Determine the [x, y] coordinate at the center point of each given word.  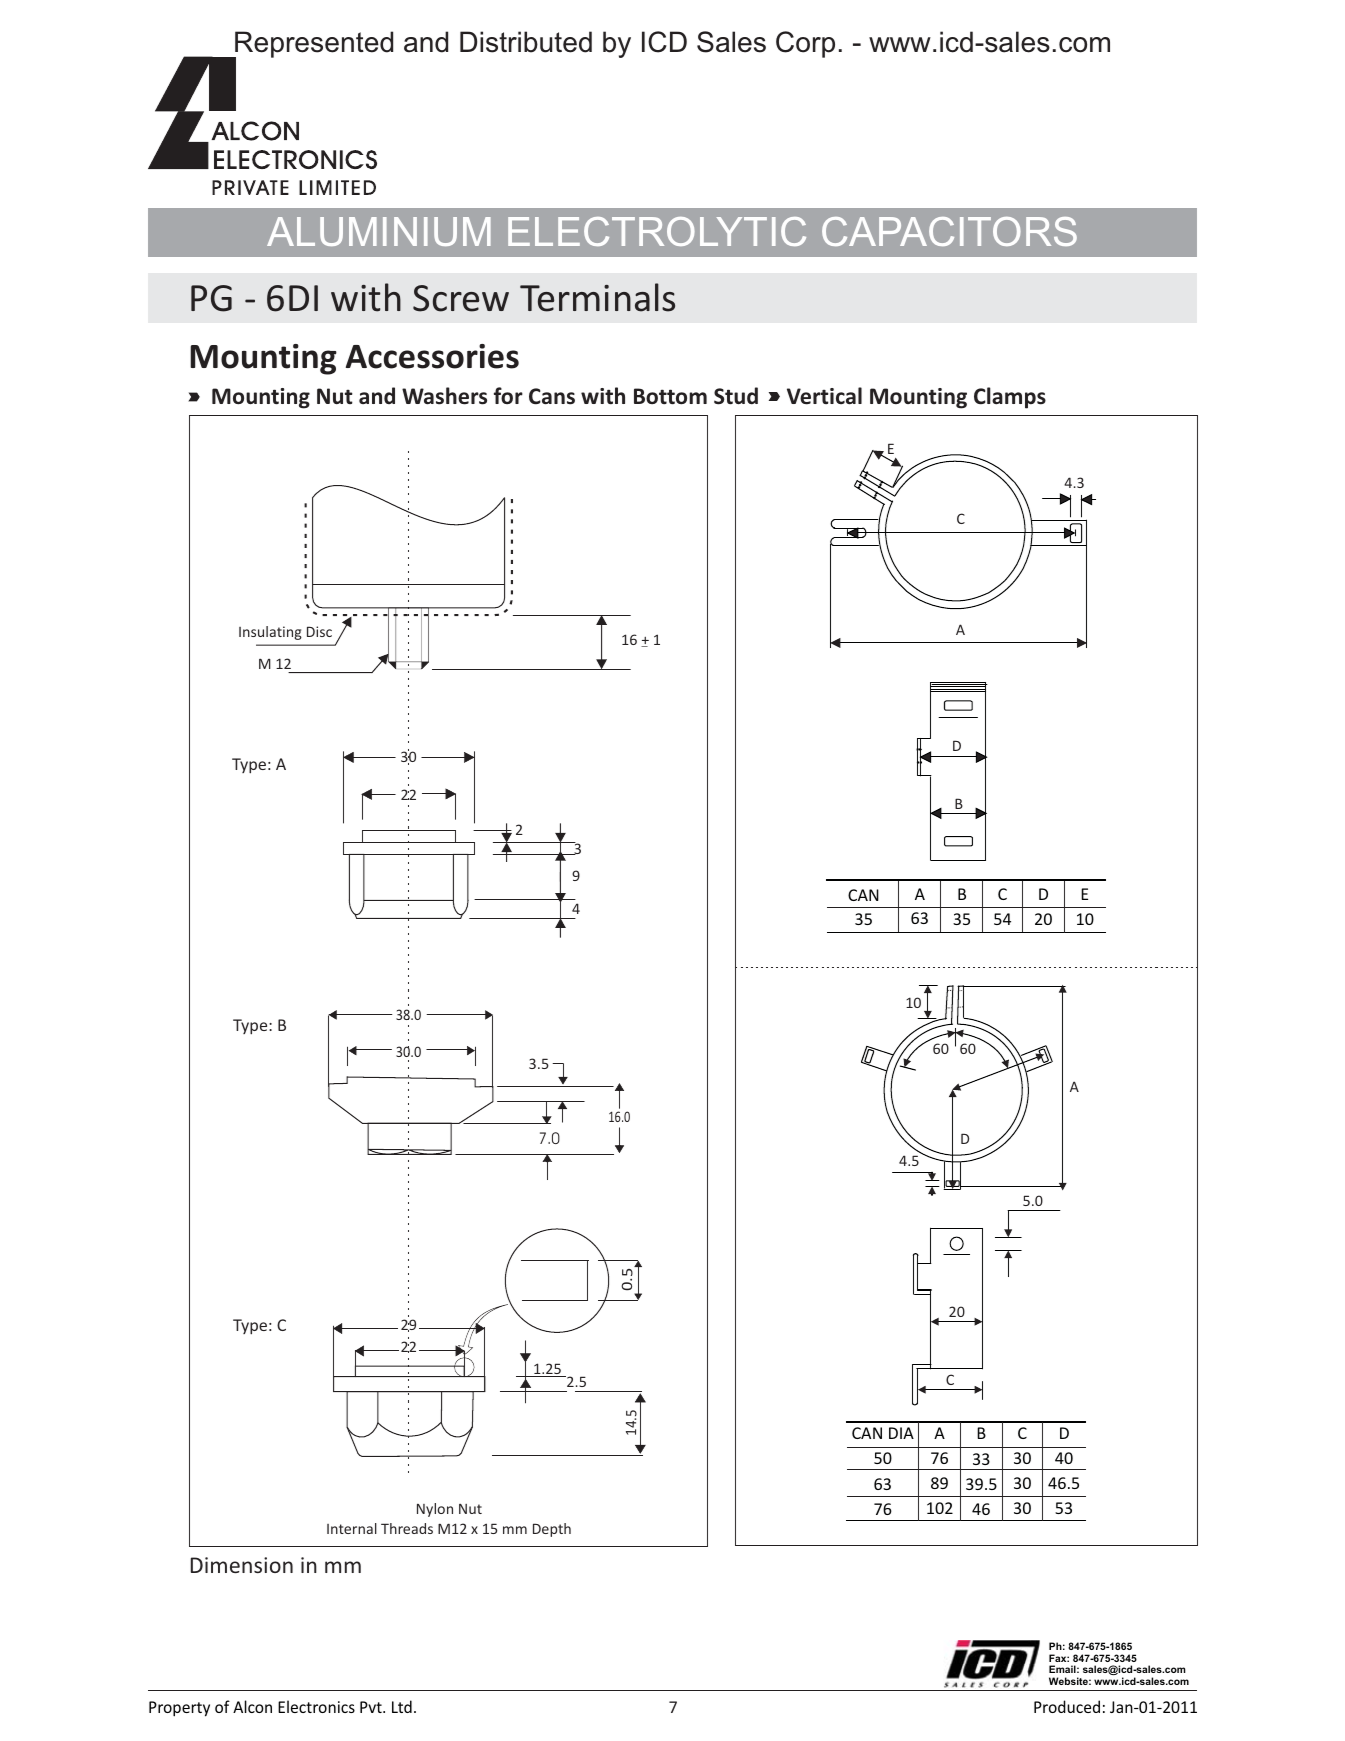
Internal [352, 1528]
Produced [1067, 1706]
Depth [552, 1530]
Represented [313, 45]
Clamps [1010, 398]
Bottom [670, 396]
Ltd [402, 1706]
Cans [552, 396]
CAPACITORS [949, 231]
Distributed [526, 42]
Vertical [824, 396]
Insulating [270, 633]
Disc [319, 631]
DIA [901, 1433]
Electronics [316, 1706]
